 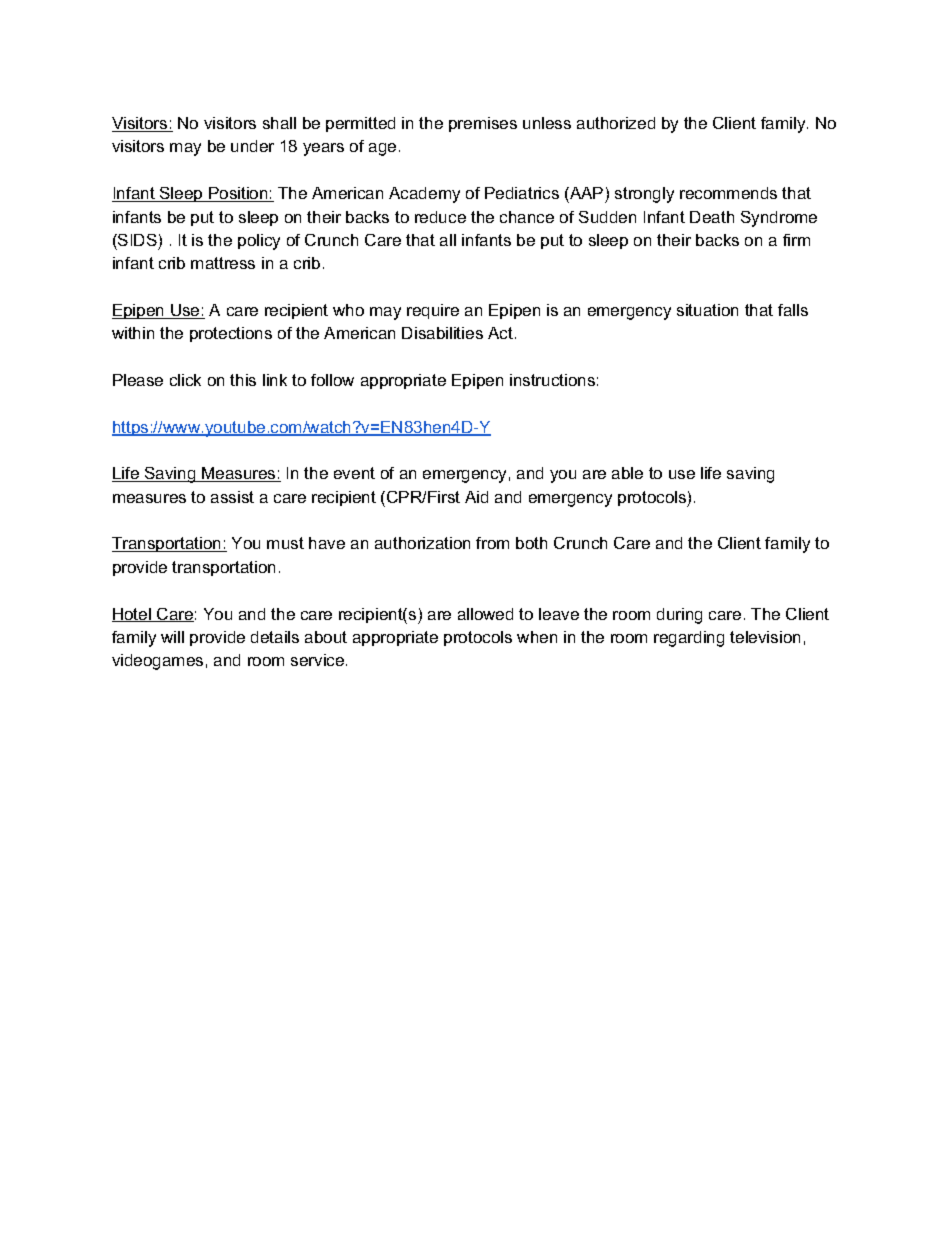 I want to click on situation, so click(x=707, y=310).
